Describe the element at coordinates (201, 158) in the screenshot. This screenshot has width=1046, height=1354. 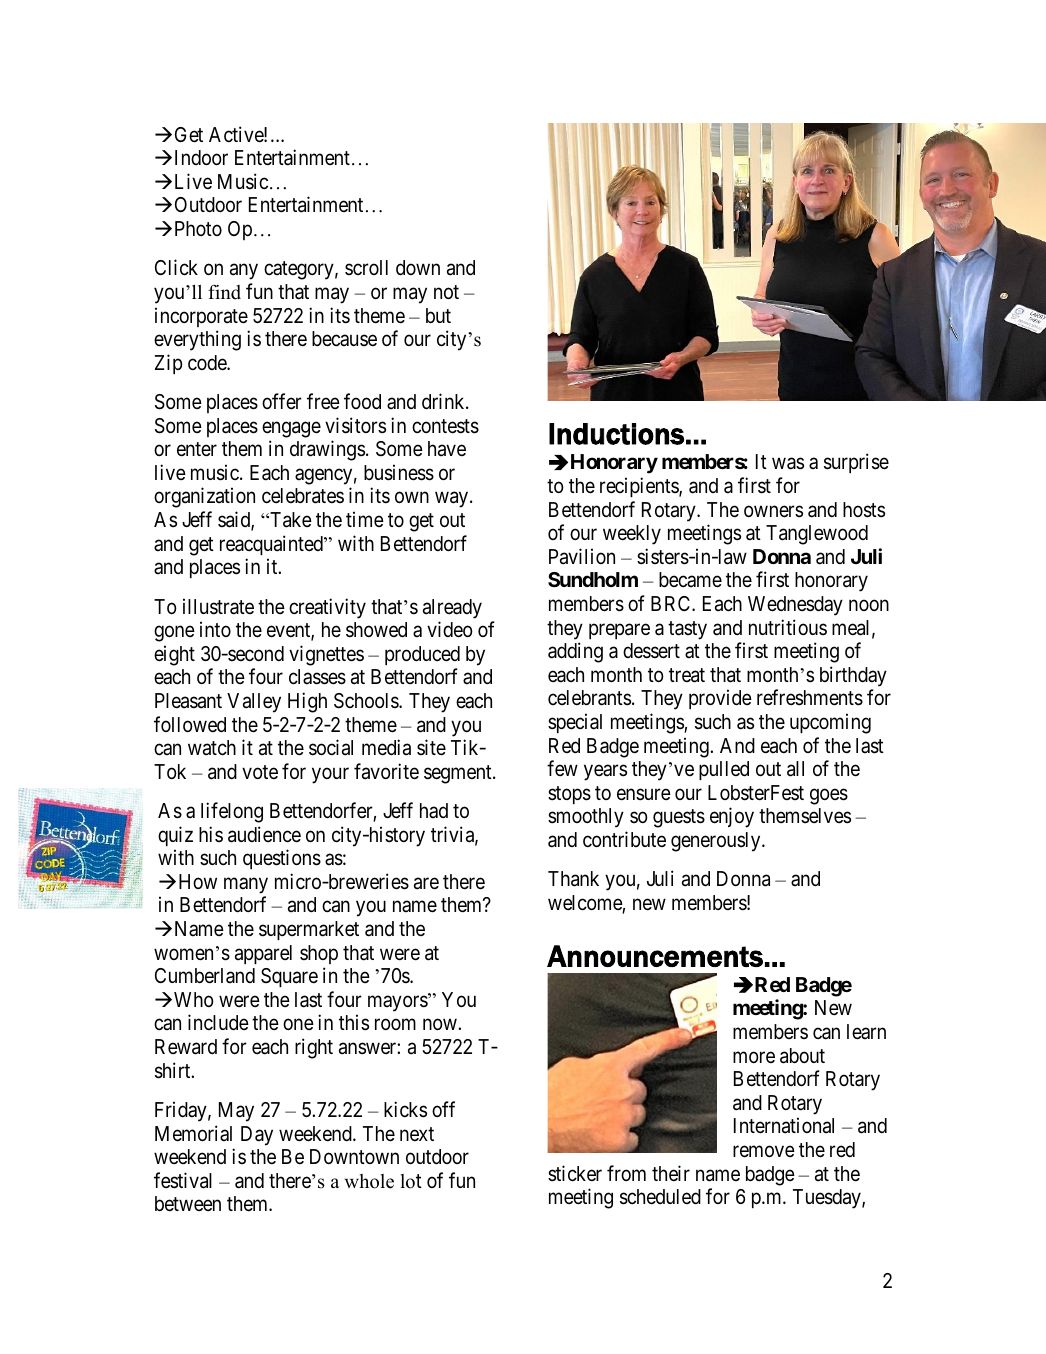
I see `Indoor` at that location.
